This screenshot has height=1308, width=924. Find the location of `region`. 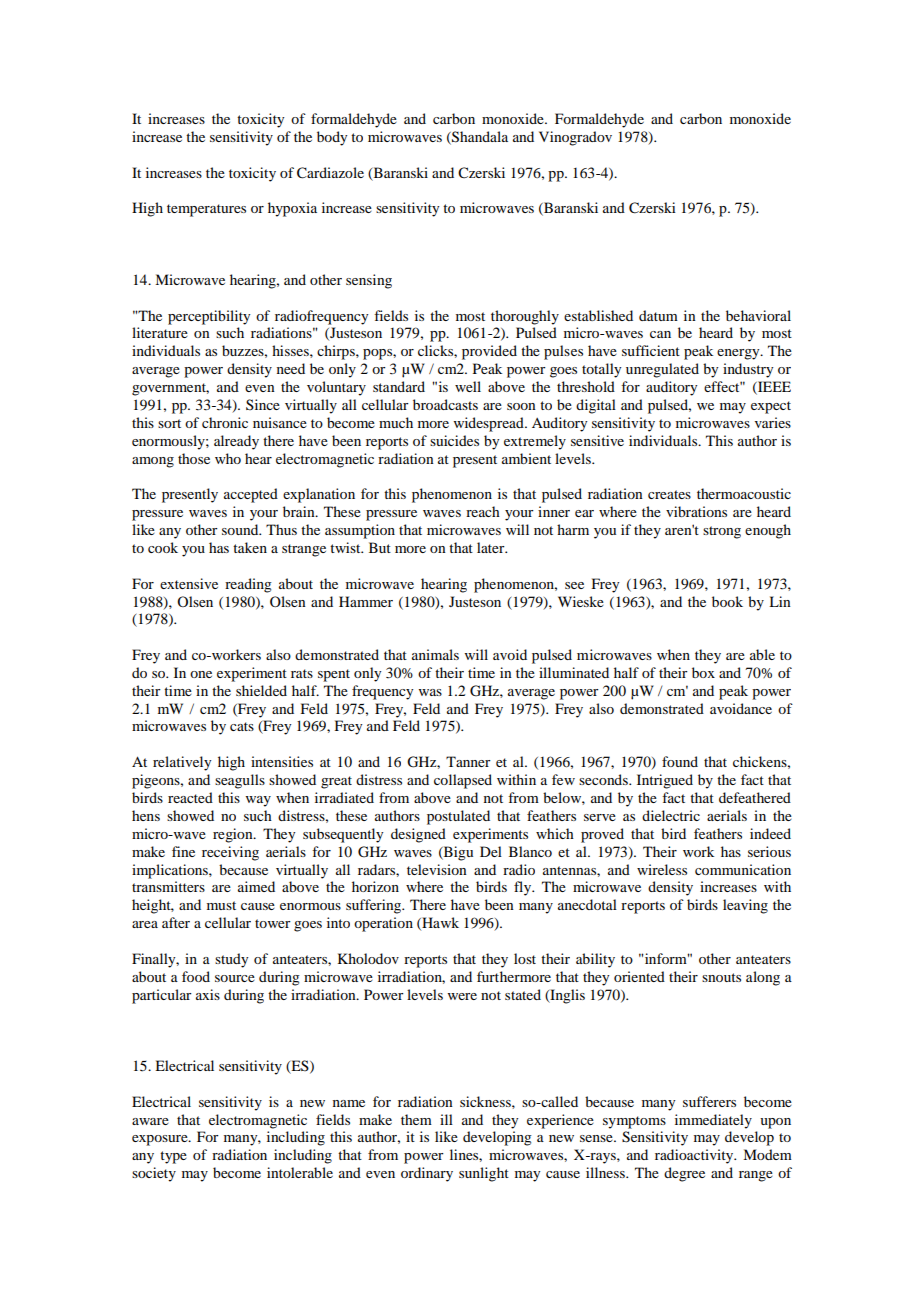

region is located at coordinates (234, 835).
